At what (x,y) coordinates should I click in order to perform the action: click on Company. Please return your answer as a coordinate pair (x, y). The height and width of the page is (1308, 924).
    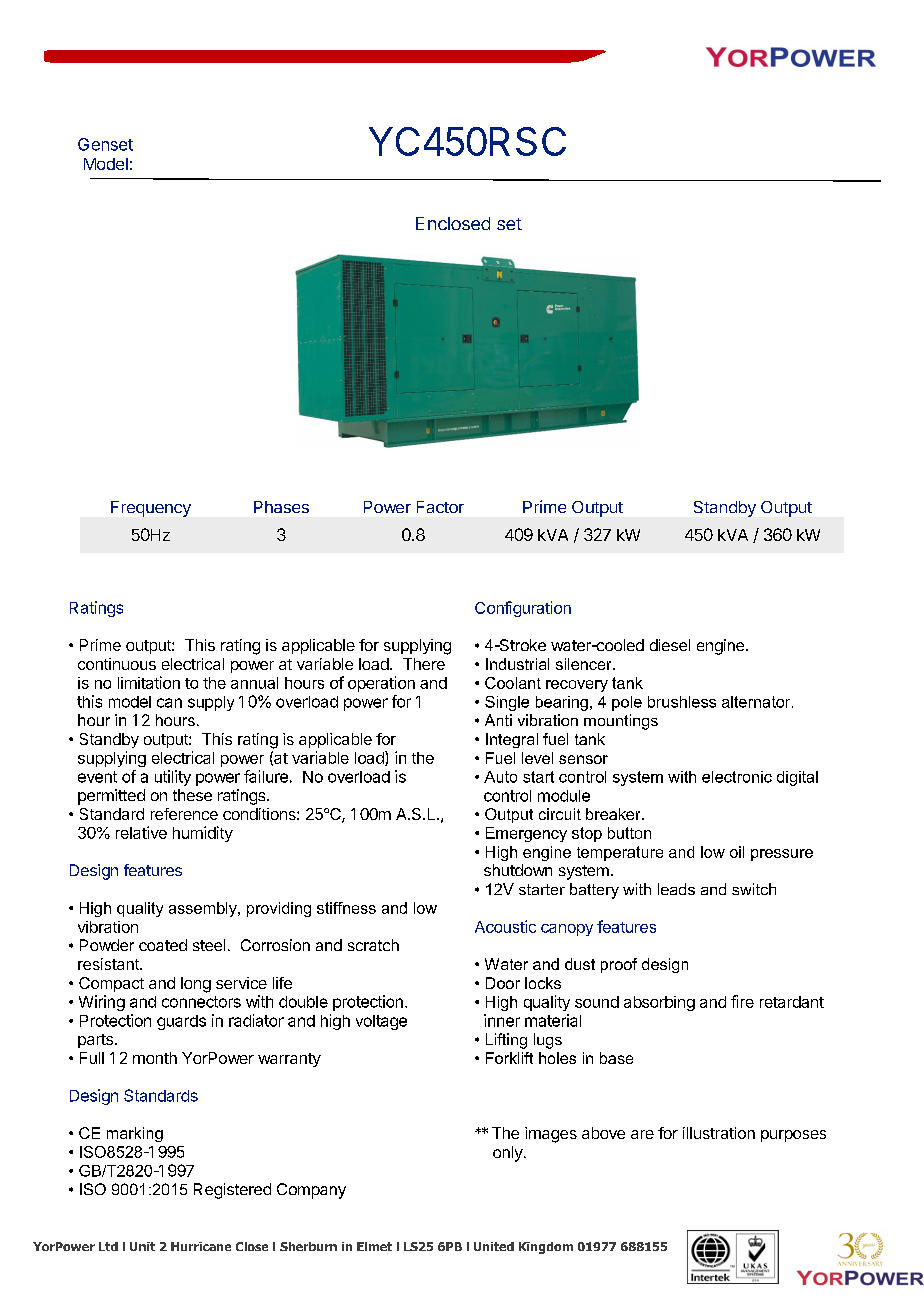
    Looking at the image, I should click on (311, 1191).
